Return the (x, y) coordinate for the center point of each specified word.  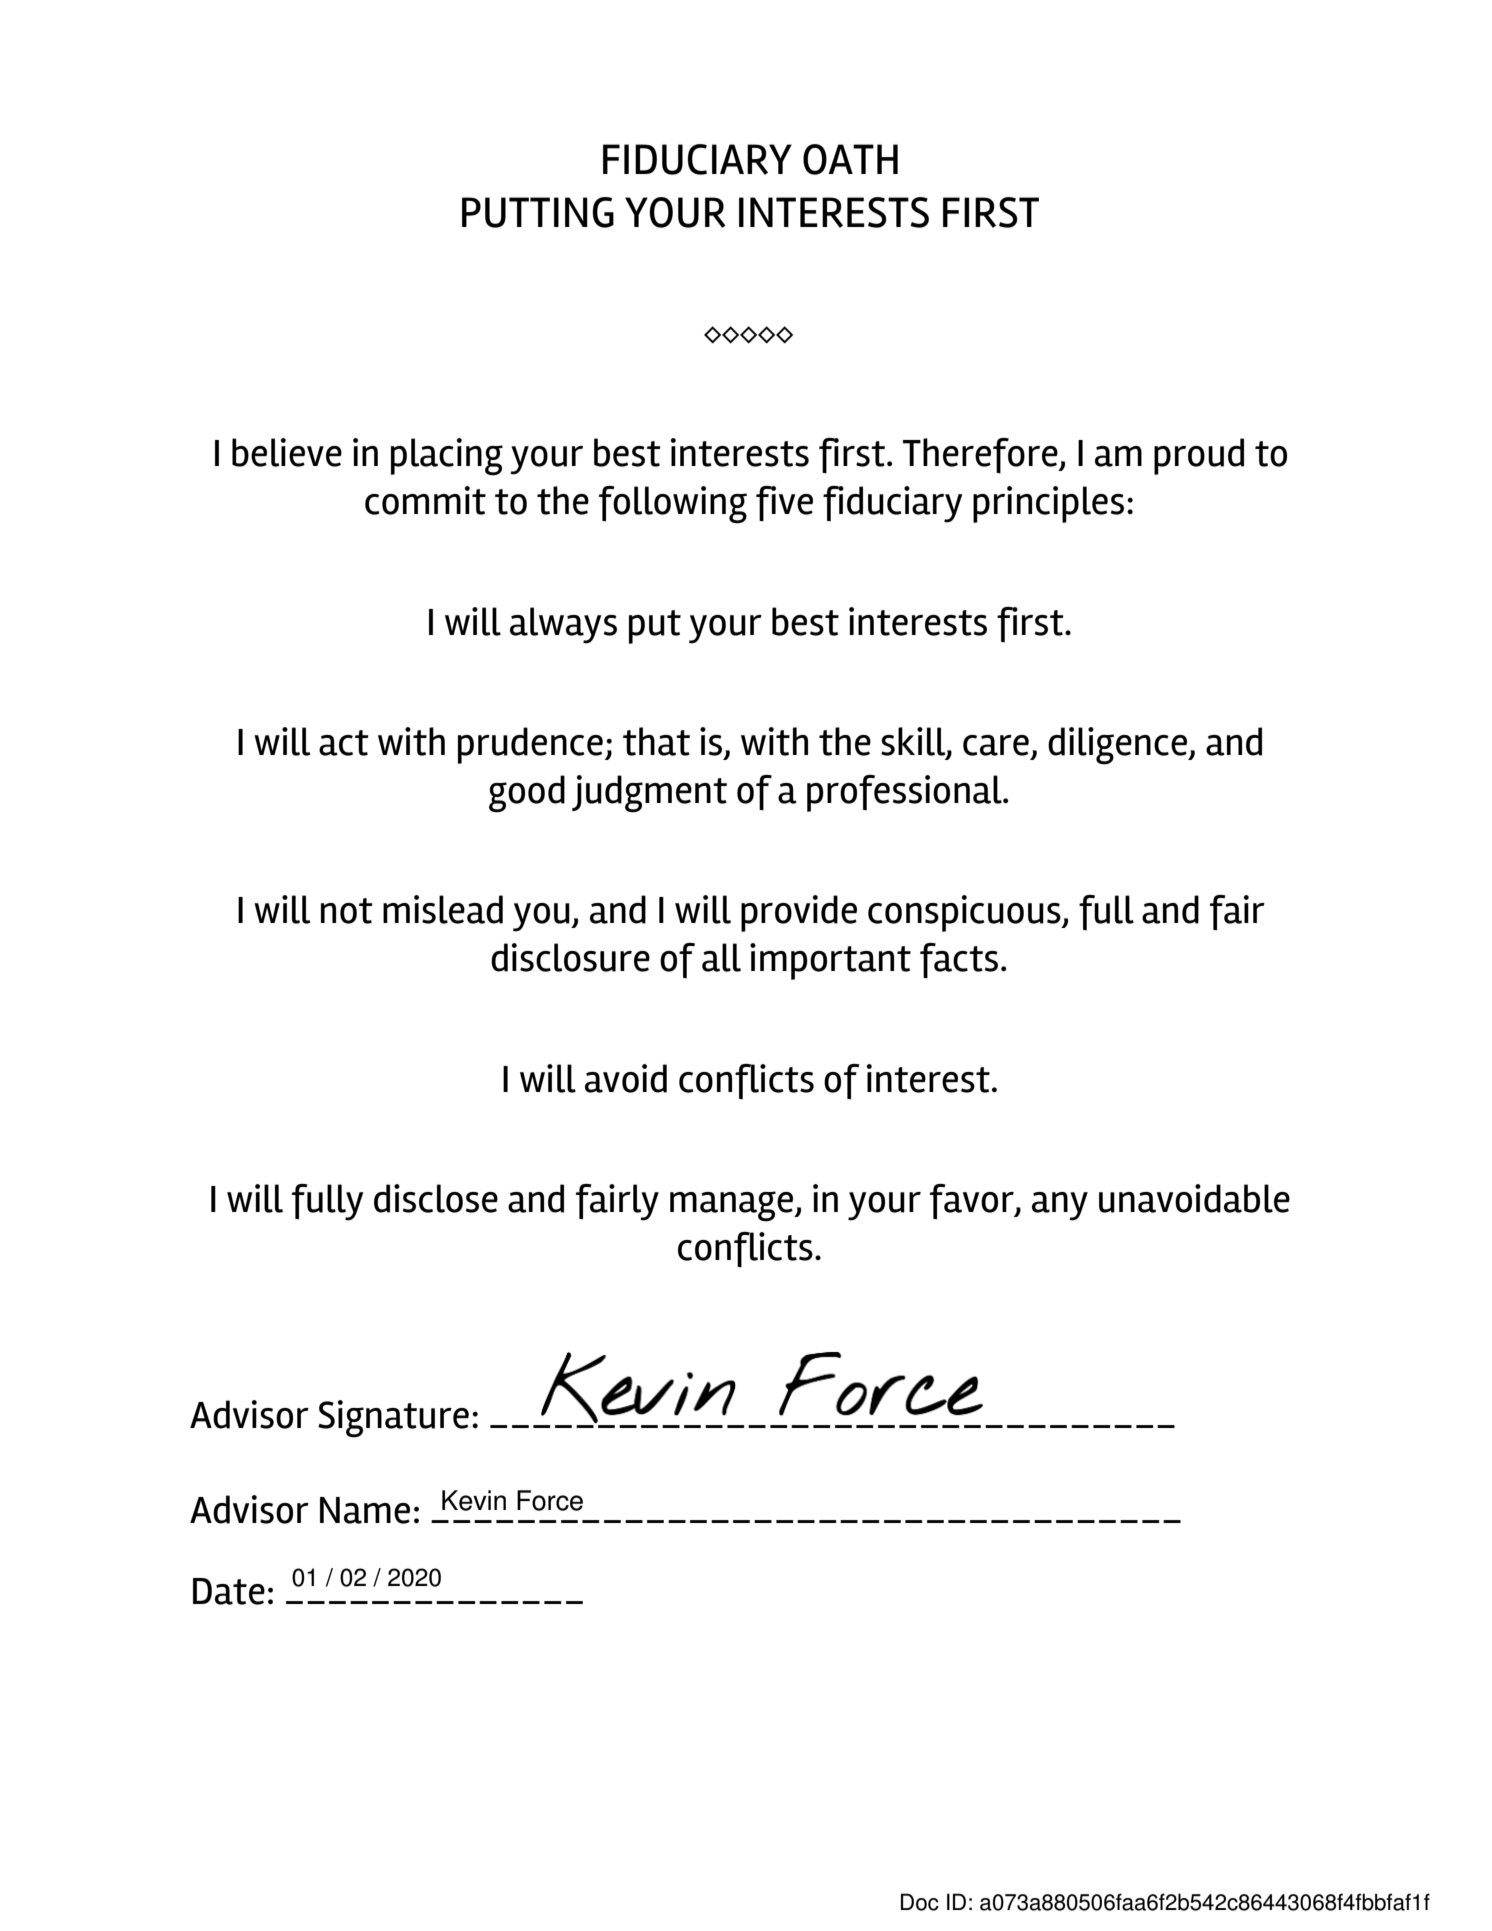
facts (959, 961)
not (347, 911)
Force (550, 1500)
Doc (920, 1902)
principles (1048, 504)
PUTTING (538, 212)
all (721, 957)
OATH (850, 159)
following (672, 505)
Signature (393, 1419)
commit (425, 500)
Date (229, 1591)
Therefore (981, 456)
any (1060, 1206)
